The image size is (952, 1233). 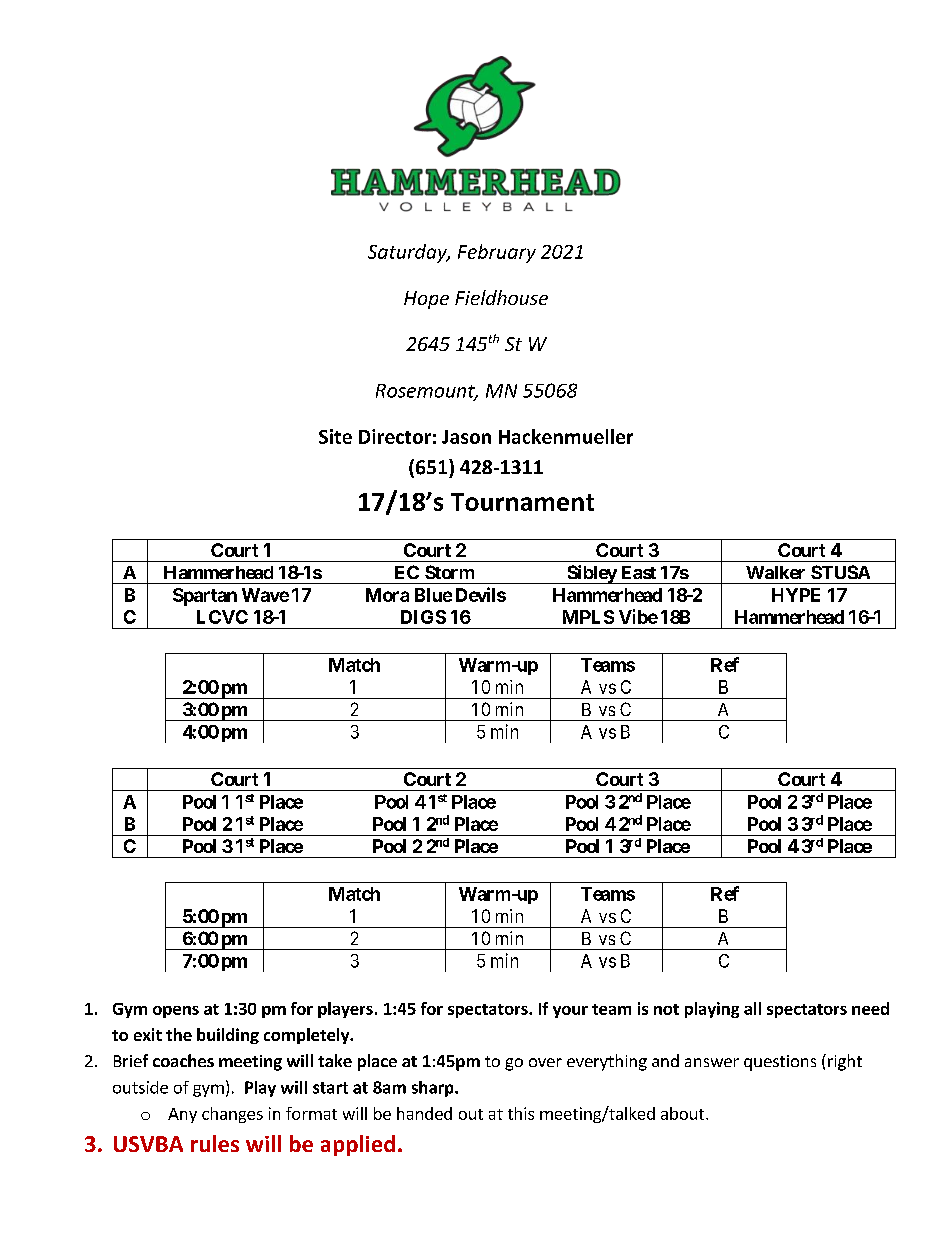 What do you see at coordinates (232, 1115) in the page?
I see `changes` at bounding box center [232, 1115].
